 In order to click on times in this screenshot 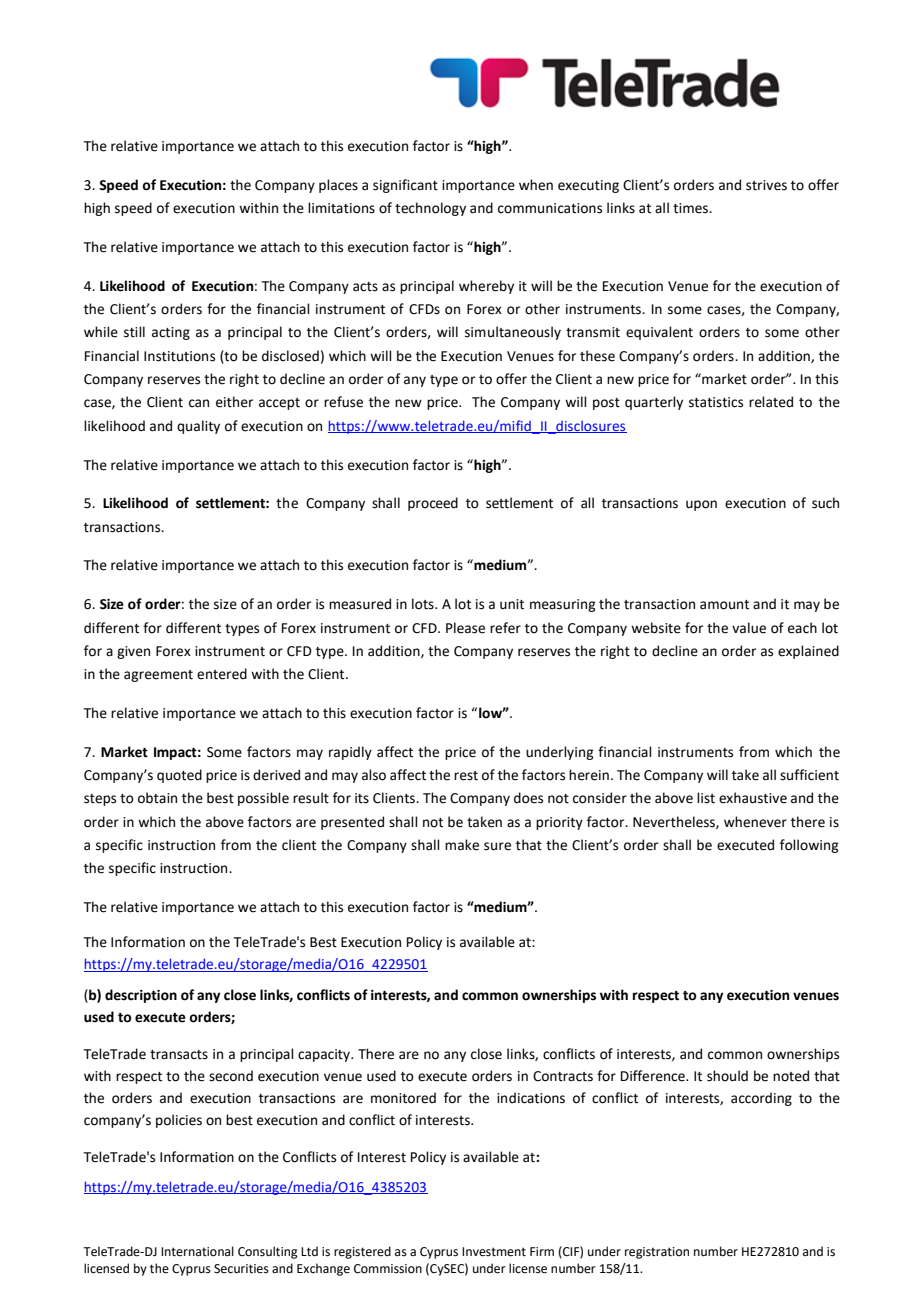, I will do `click(692, 208)`.
